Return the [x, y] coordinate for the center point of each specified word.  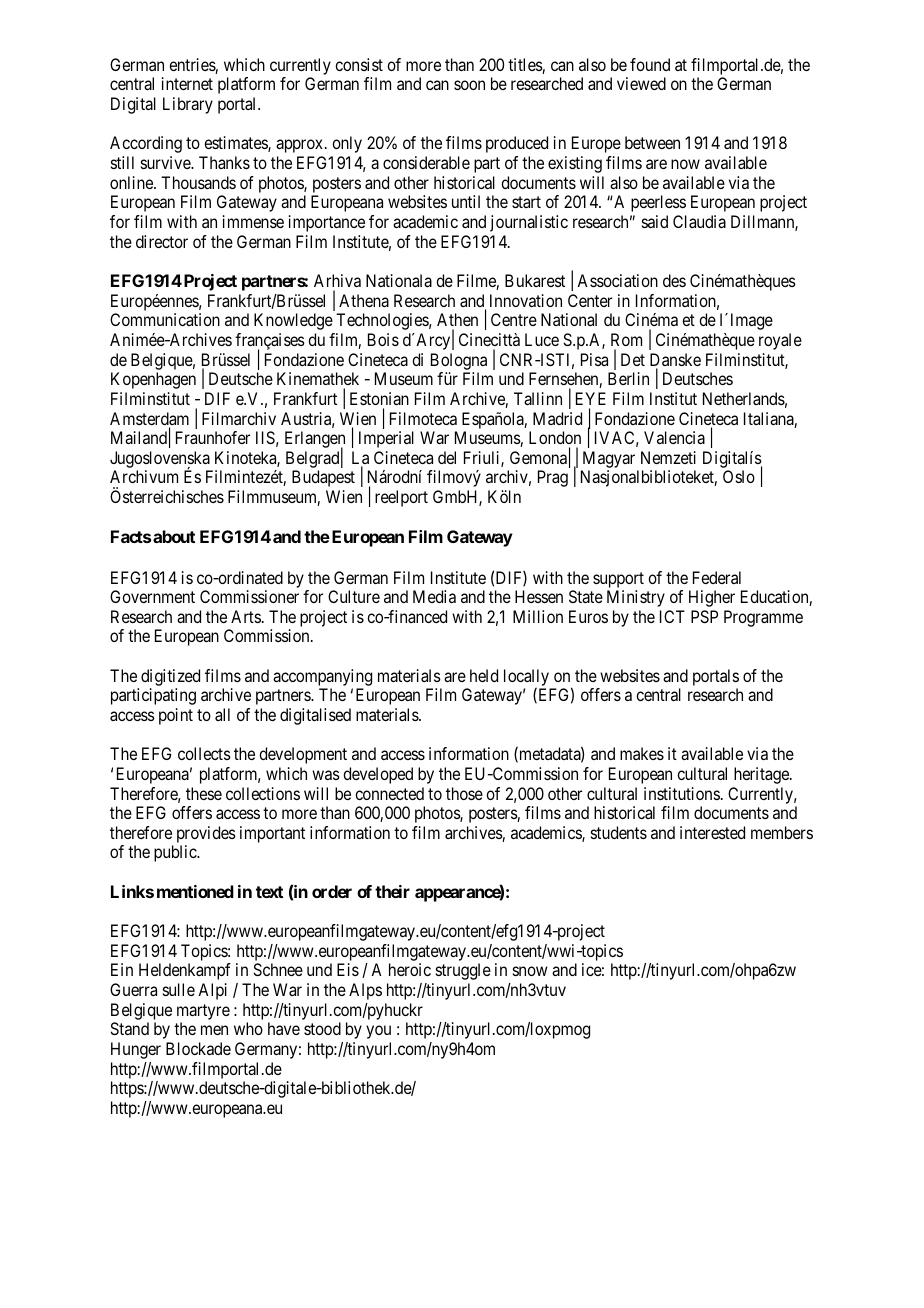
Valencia [674, 437]
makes [642, 753]
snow [530, 971]
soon [469, 85]
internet [187, 83]
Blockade [198, 1048]
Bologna [459, 361]
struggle [463, 971]
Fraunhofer [213, 437]
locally [526, 677]
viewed [641, 83]
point [176, 716]
